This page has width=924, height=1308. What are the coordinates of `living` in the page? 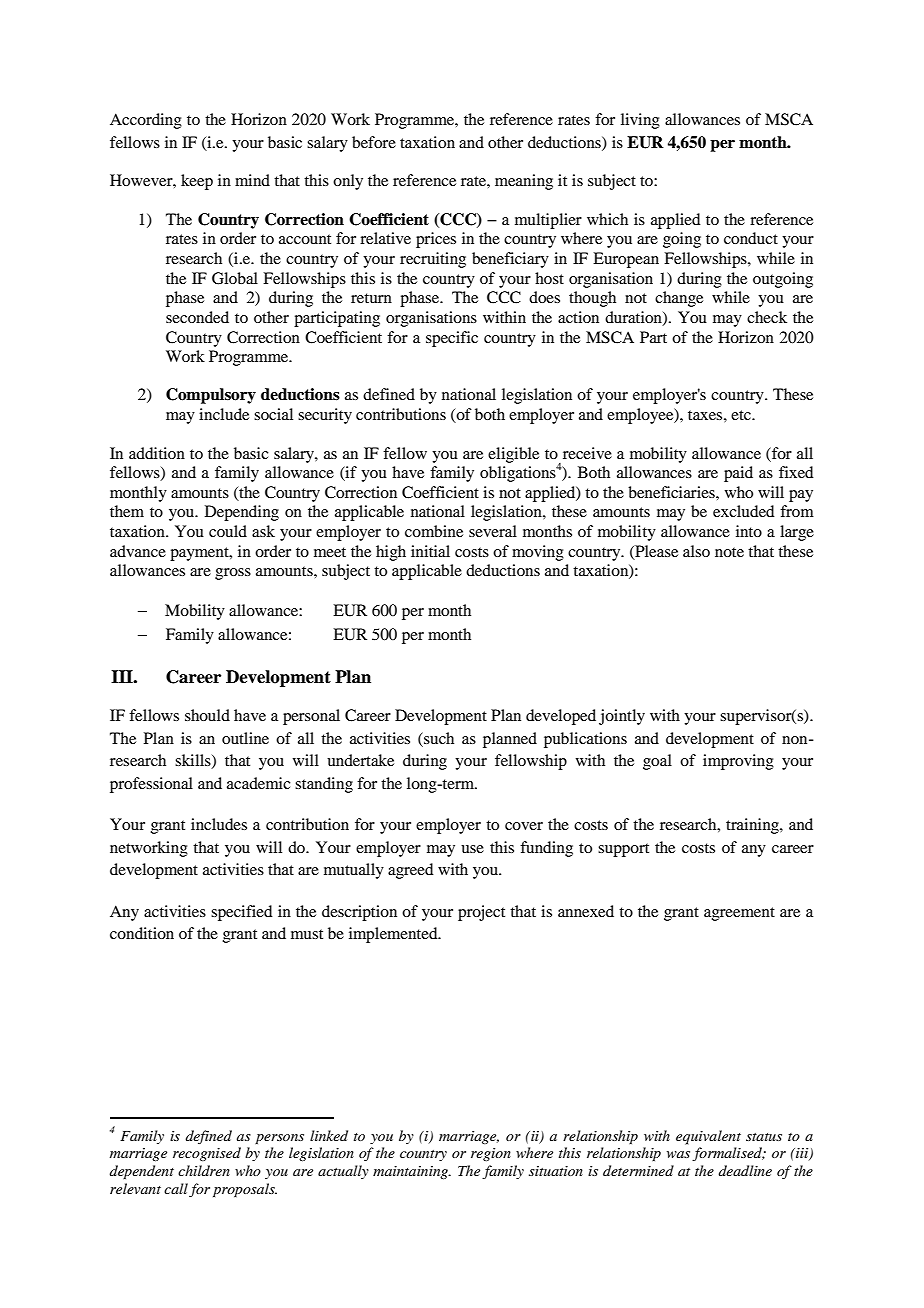 It's located at (640, 121).
